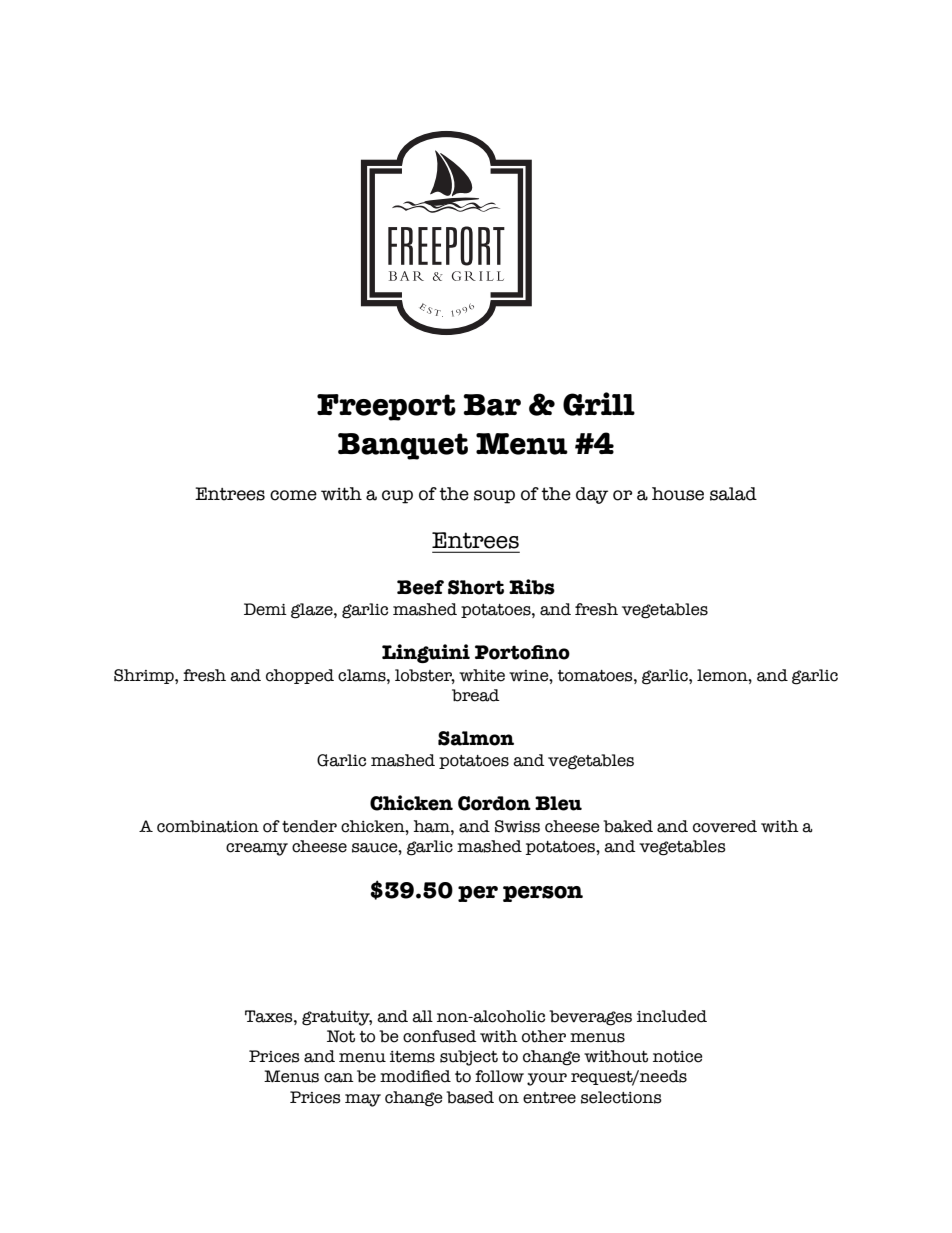  I want to click on come, so click(293, 495).
